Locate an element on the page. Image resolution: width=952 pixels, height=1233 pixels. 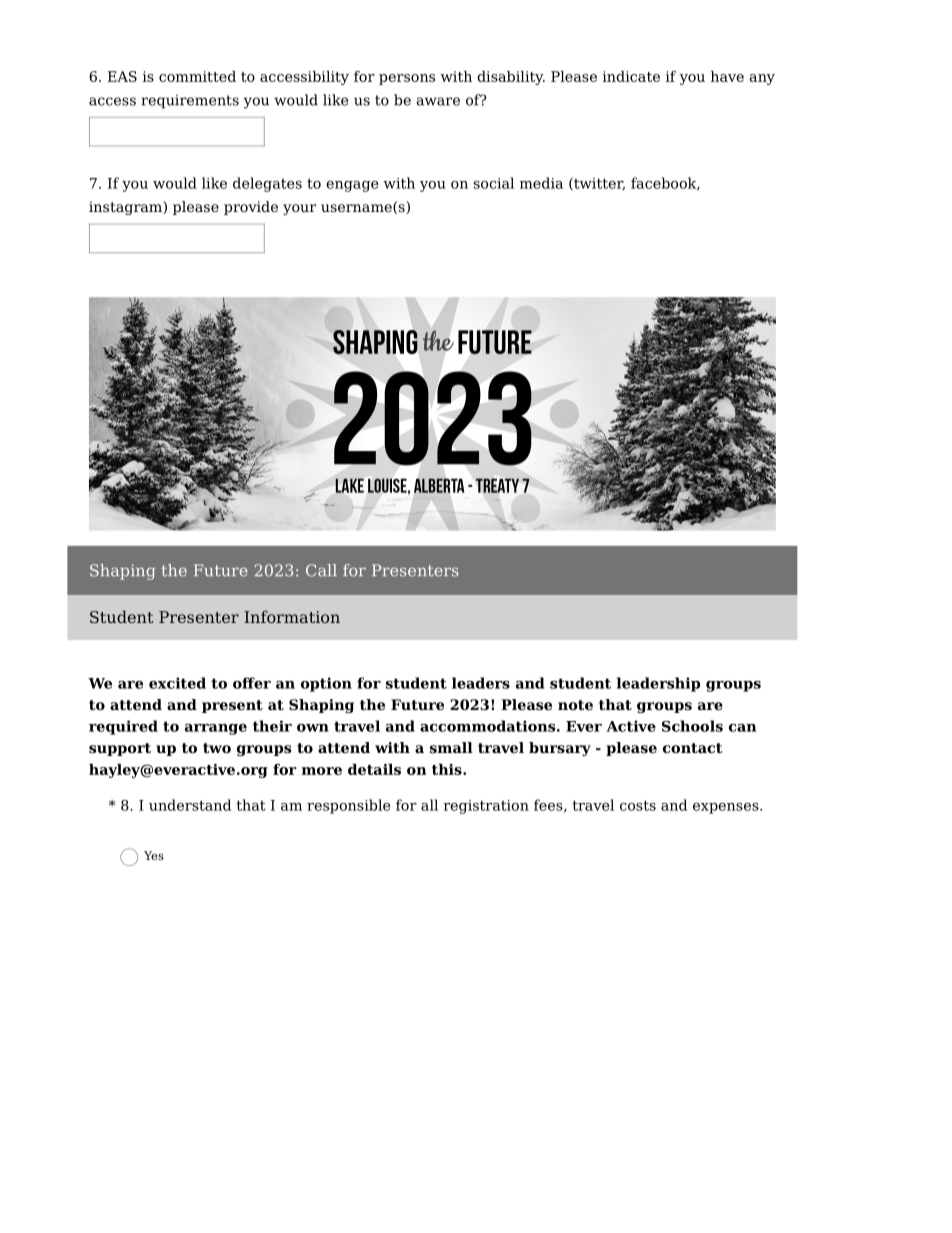
note is located at coordinates (575, 705).
